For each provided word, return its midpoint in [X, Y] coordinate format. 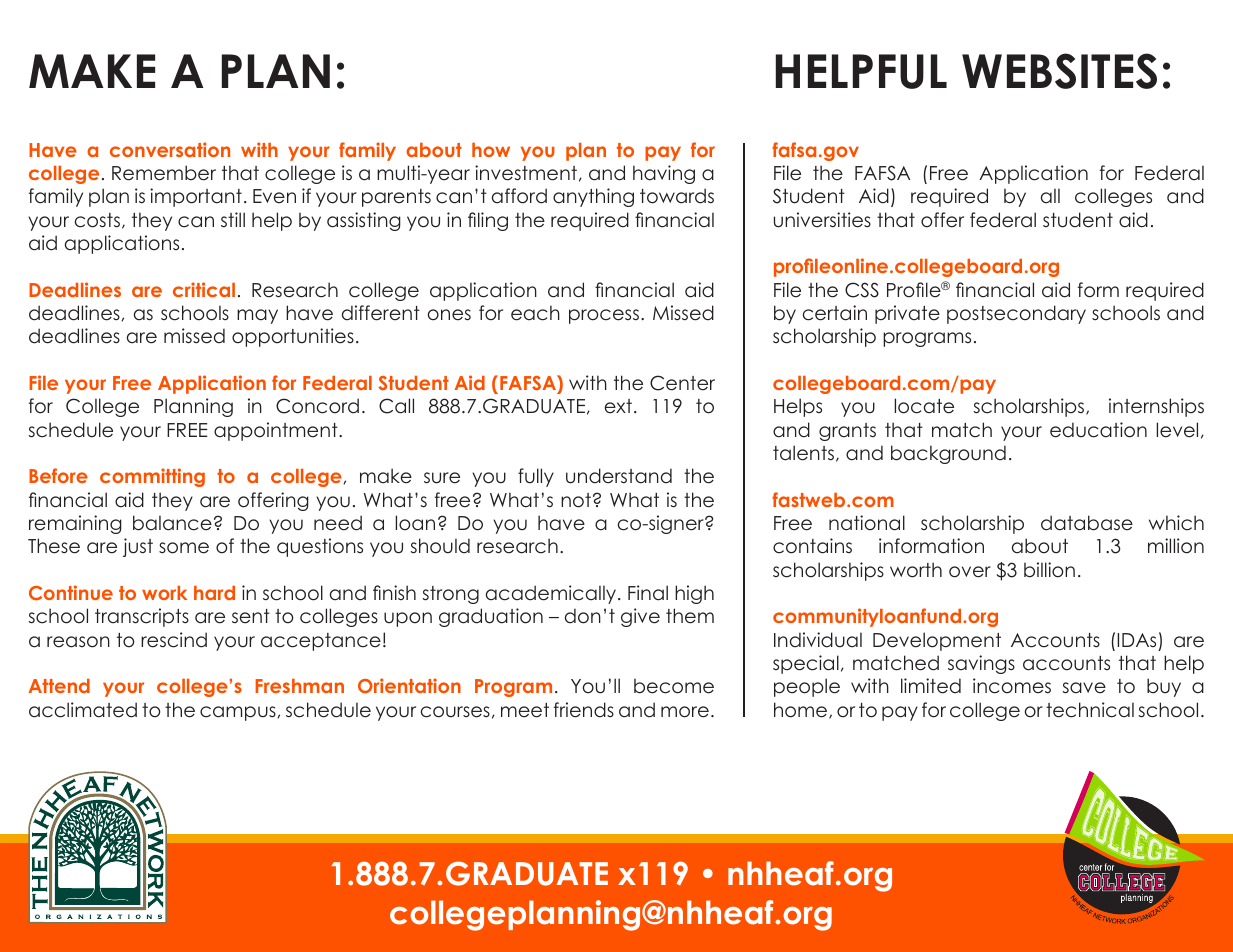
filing [488, 221]
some [184, 548]
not [576, 500]
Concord [317, 406]
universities [822, 220]
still [233, 220]
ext [618, 406]
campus [239, 713]
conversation [170, 149]
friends [584, 710]
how [491, 150]
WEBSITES [1059, 71]
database [1087, 523]
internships [1156, 407]
